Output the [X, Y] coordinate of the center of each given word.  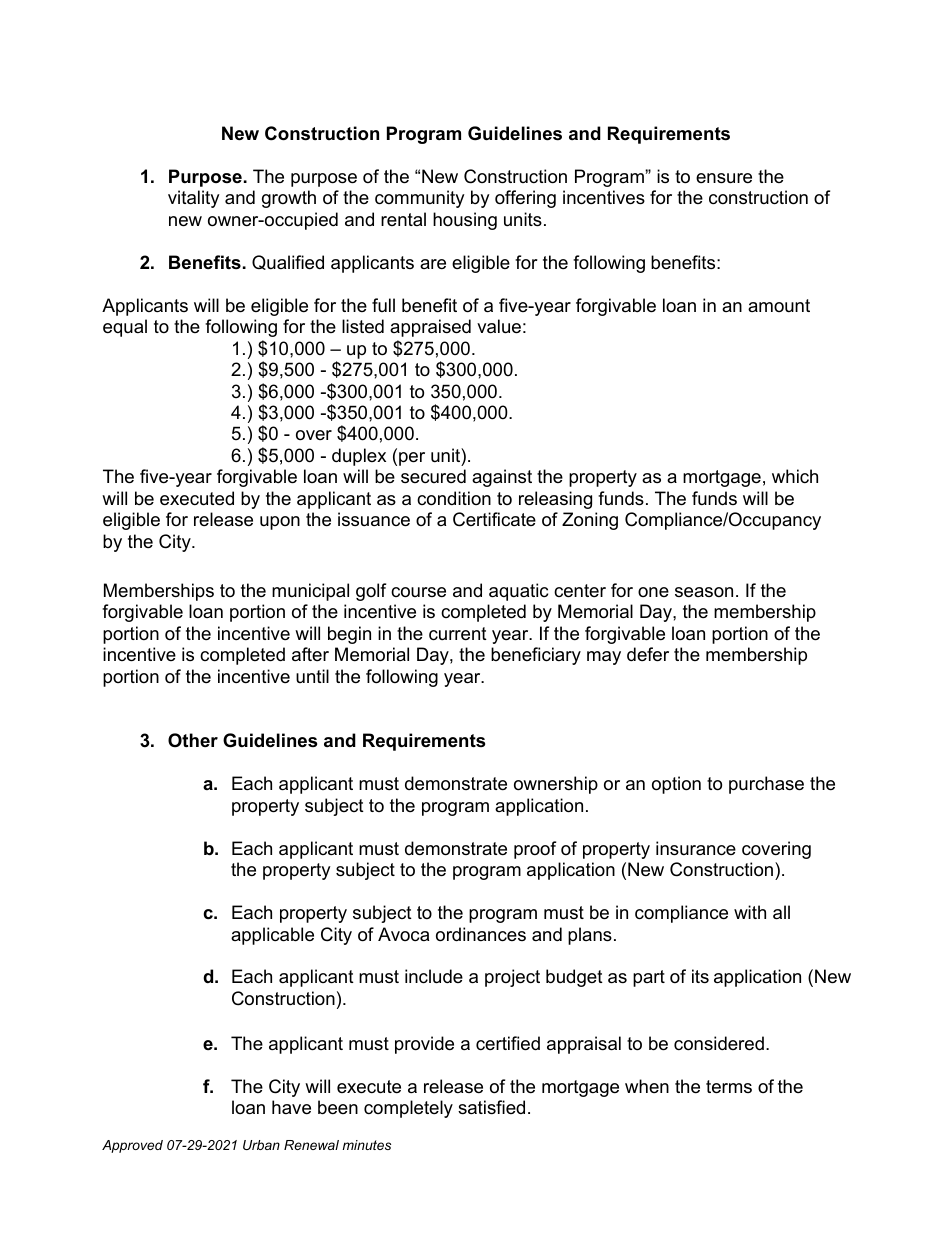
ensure [724, 178]
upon [280, 523]
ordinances [481, 934]
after [310, 654]
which [795, 476]
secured [433, 476]
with [750, 912]
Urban [261, 1145]
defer [648, 654]
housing [465, 221]
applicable [272, 936]
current [458, 634]
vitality [194, 199]
